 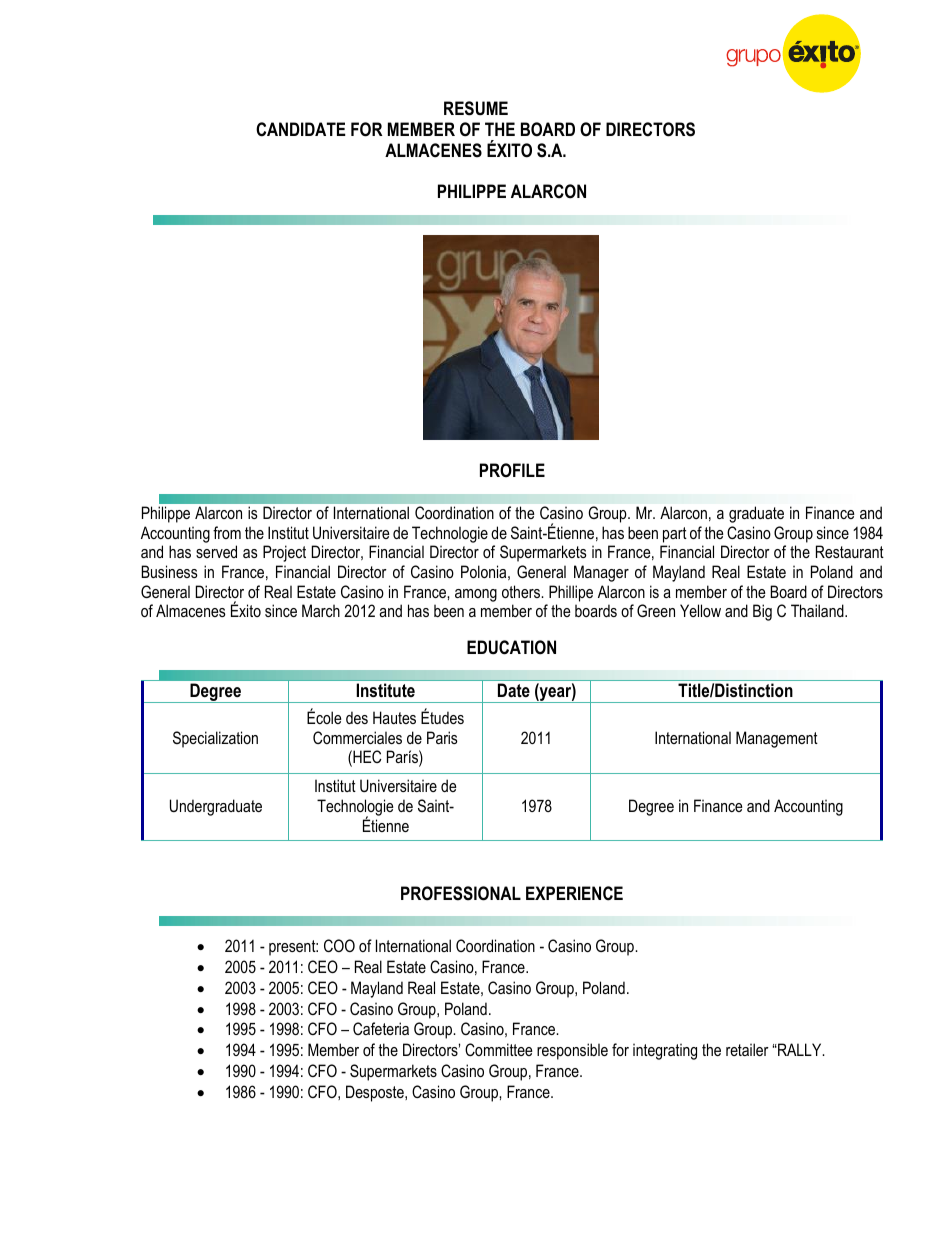 What do you see at coordinates (762, 612) in the screenshot?
I see `Big` at bounding box center [762, 612].
